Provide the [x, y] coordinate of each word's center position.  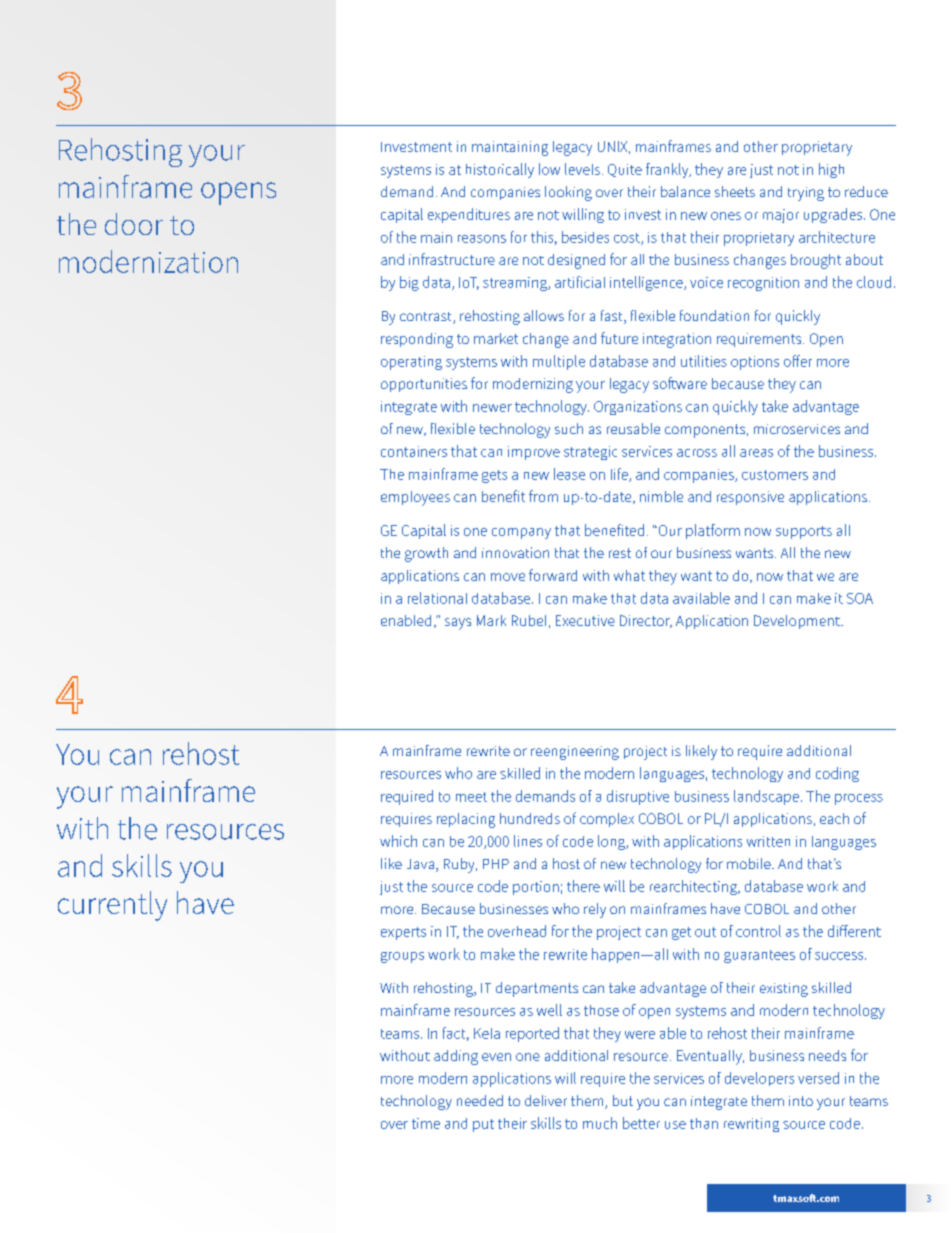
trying [806, 194]
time [426, 1123]
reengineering [575, 753]
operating [411, 363]
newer [492, 408]
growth [426, 554]
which [398, 841]
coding [837, 774]
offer [798, 361]
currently [112, 906]
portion [536, 888]
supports [804, 532]
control [758, 931]
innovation [515, 552]
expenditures [469, 215]
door [134, 224]
